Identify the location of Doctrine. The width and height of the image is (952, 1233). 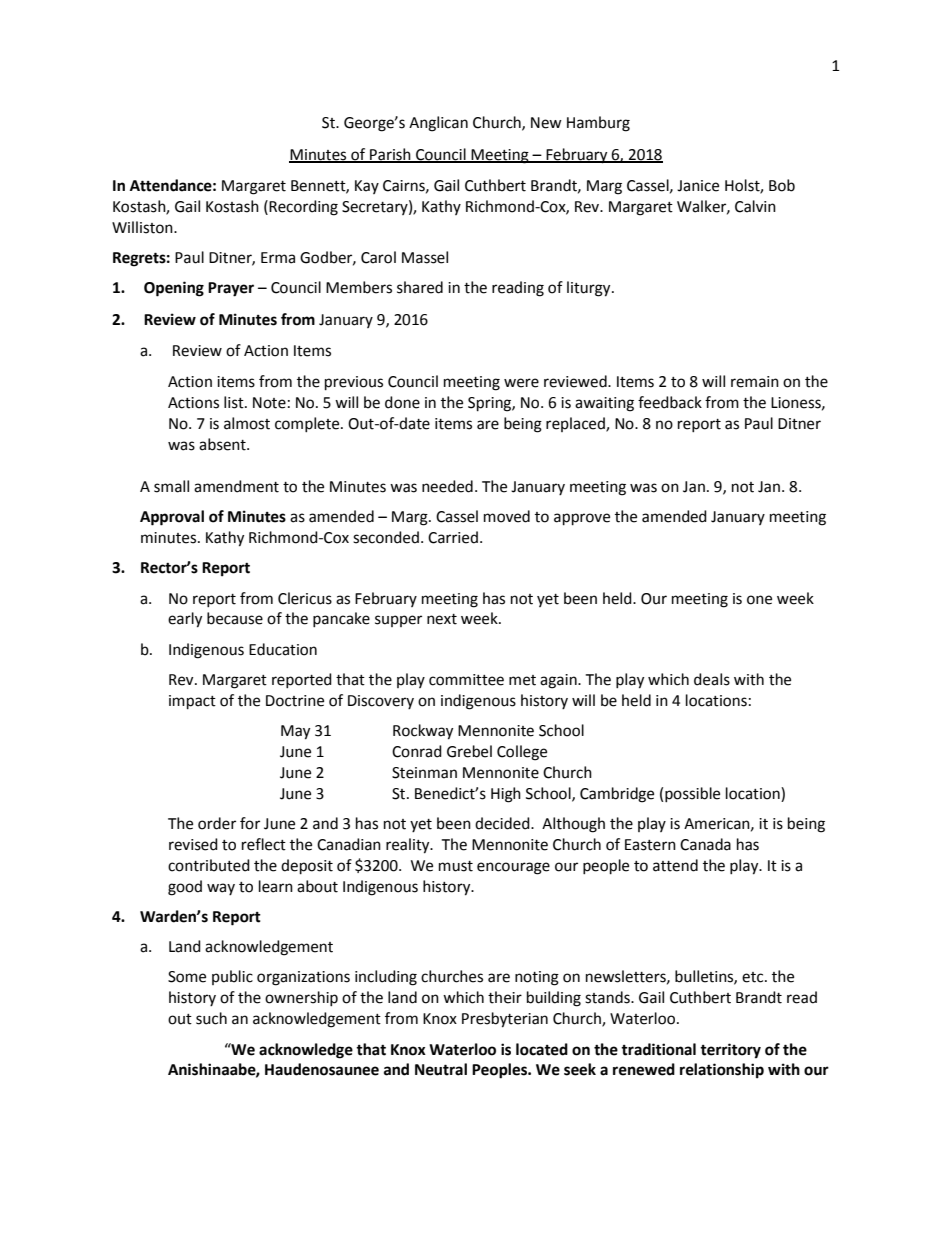
(295, 701).
